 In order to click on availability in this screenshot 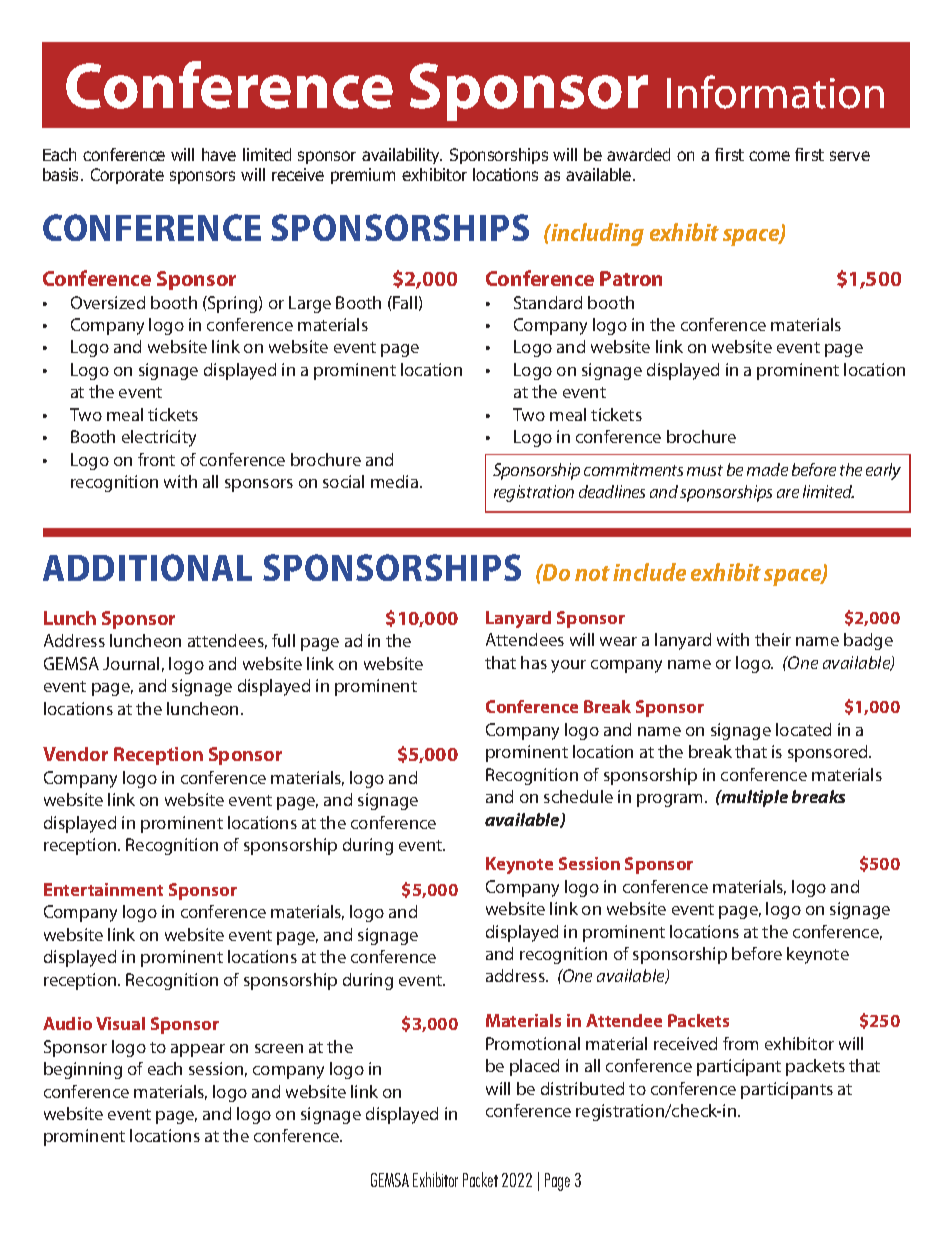, I will do `click(402, 156)`.
